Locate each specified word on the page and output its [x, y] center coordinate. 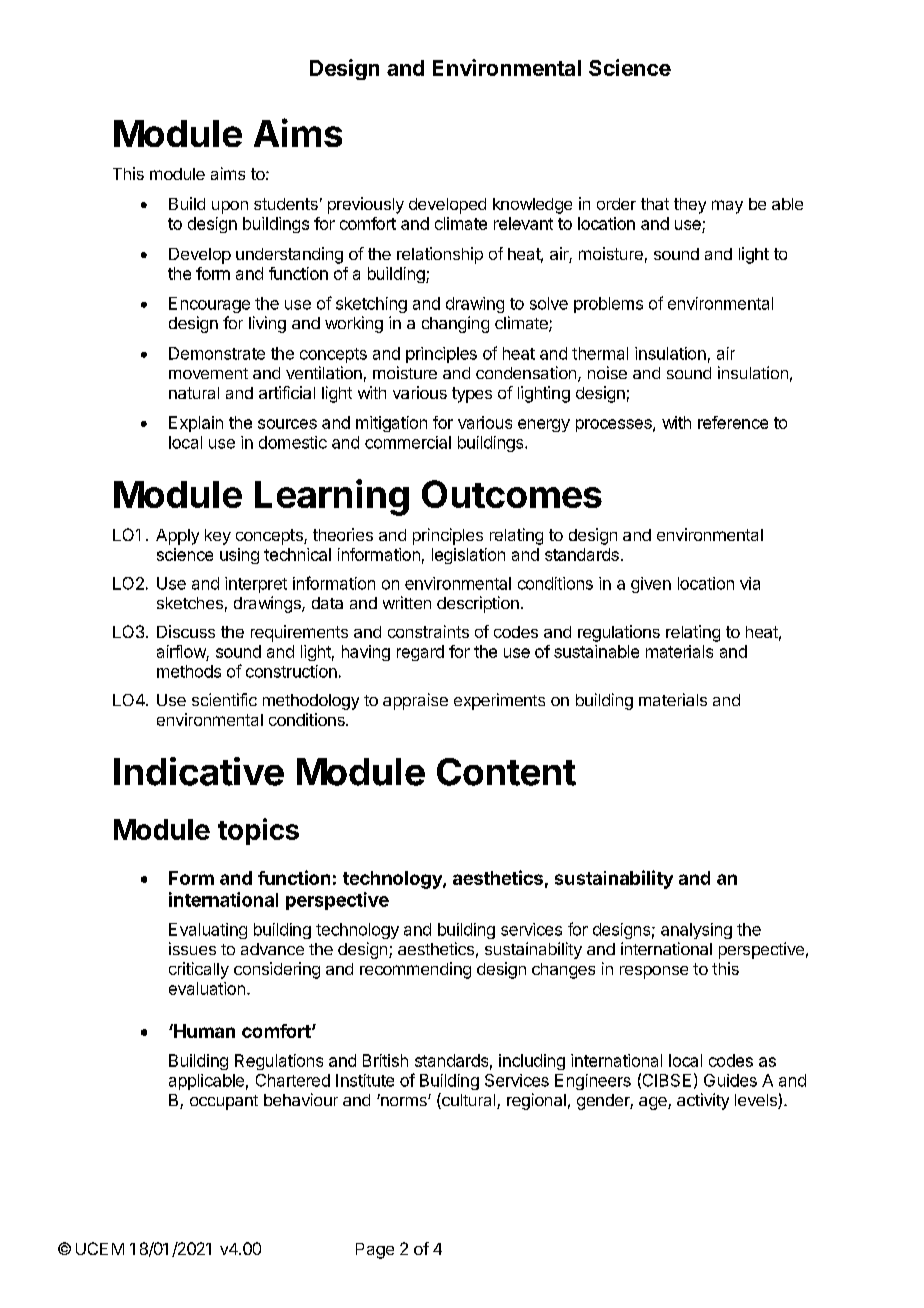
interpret [256, 585]
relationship [440, 255]
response [654, 972]
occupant [224, 1102]
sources [287, 424]
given [651, 585]
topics [258, 831]
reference [733, 422]
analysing [696, 931]
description [478, 604]
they [690, 206]
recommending [415, 970]
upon [230, 207]
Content [506, 772]
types [472, 395]
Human [203, 1031]
